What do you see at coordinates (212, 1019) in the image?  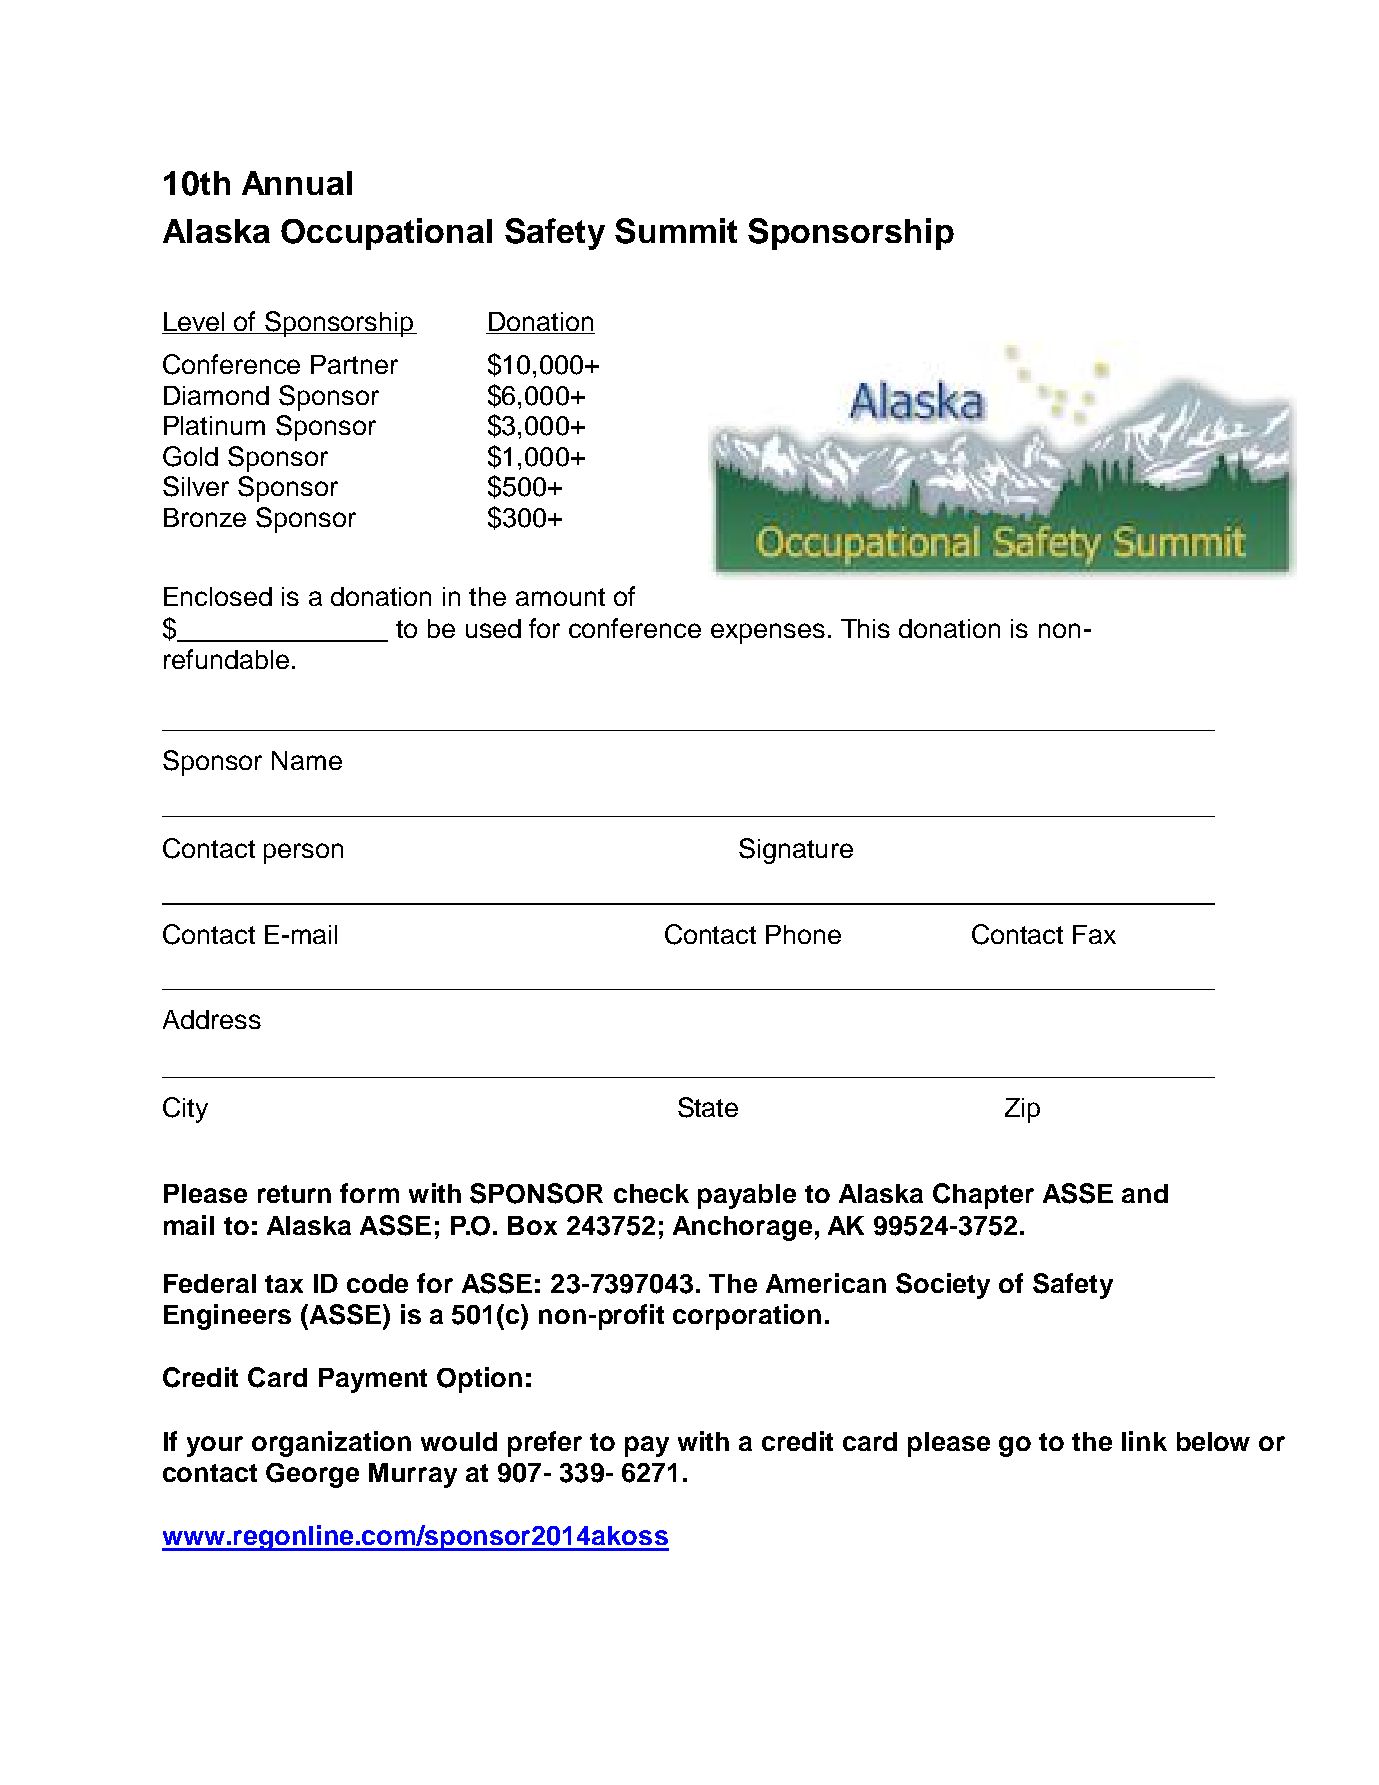 I see `Address` at bounding box center [212, 1019].
